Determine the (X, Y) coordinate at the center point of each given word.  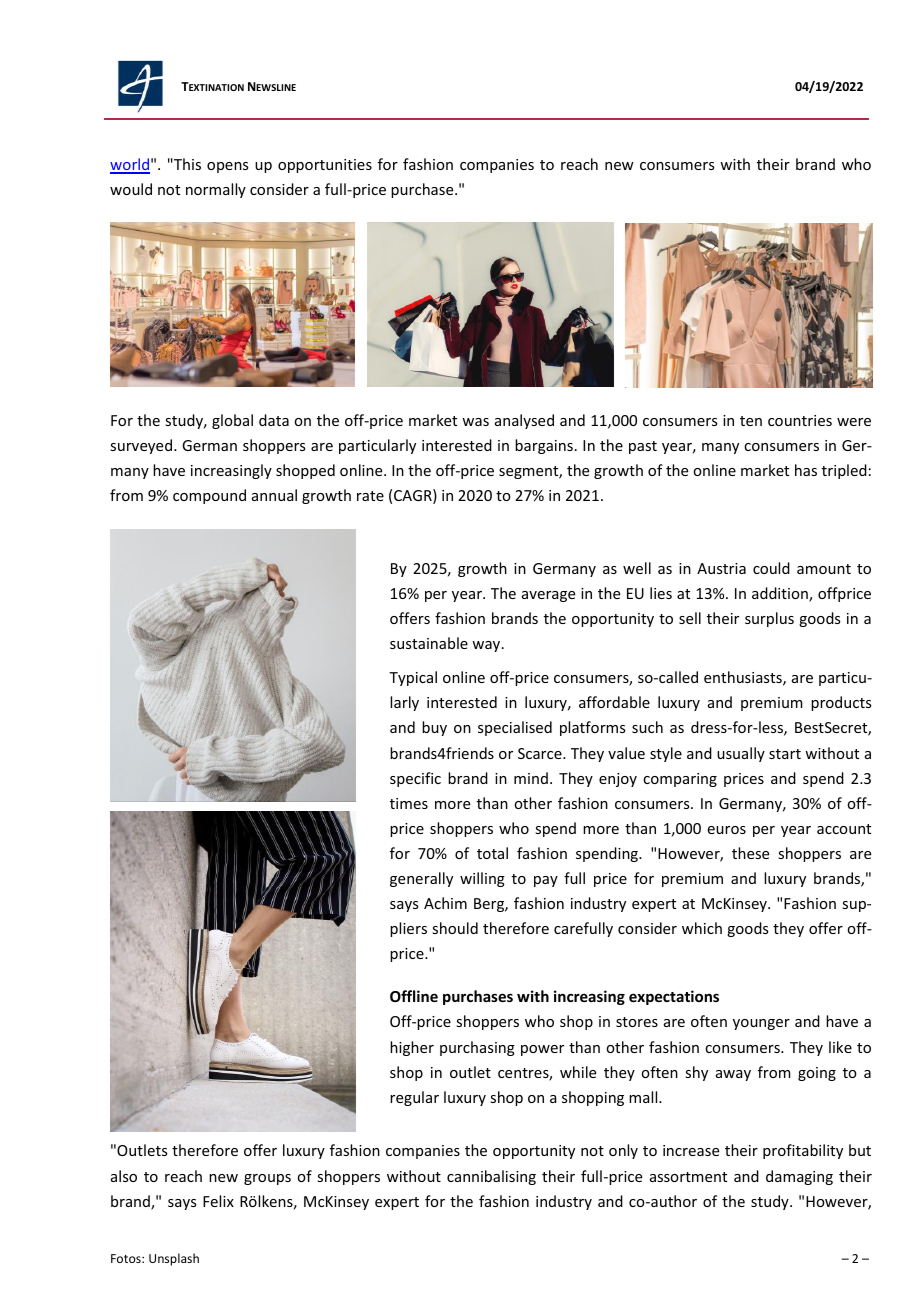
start (785, 754)
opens (227, 167)
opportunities (325, 166)
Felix (218, 1201)
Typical (413, 678)
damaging (799, 1177)
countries (800, 420)
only (623, 1151)
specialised (515, 728)
